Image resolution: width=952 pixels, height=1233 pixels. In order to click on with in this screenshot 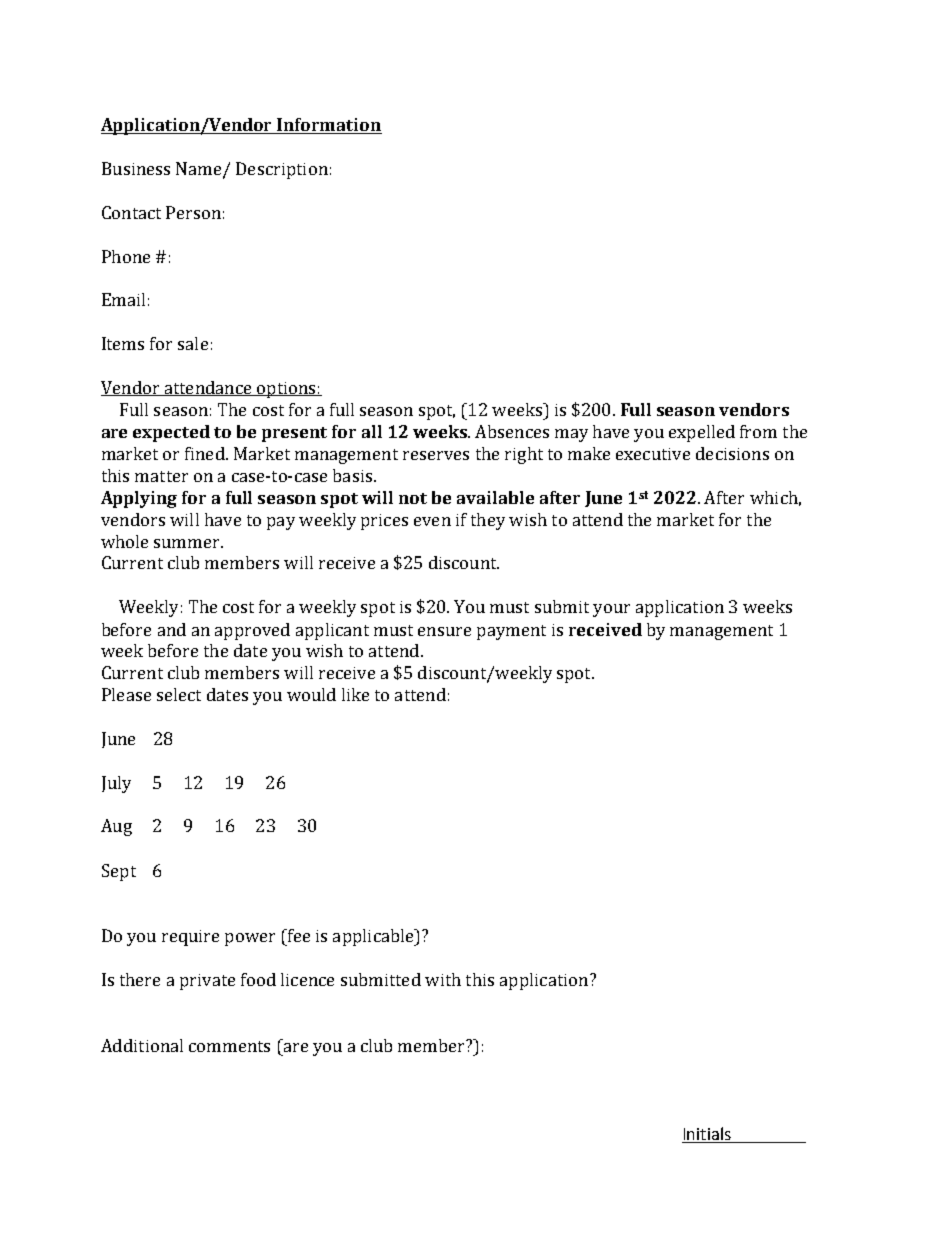, I will do `click(443, 979)`.
